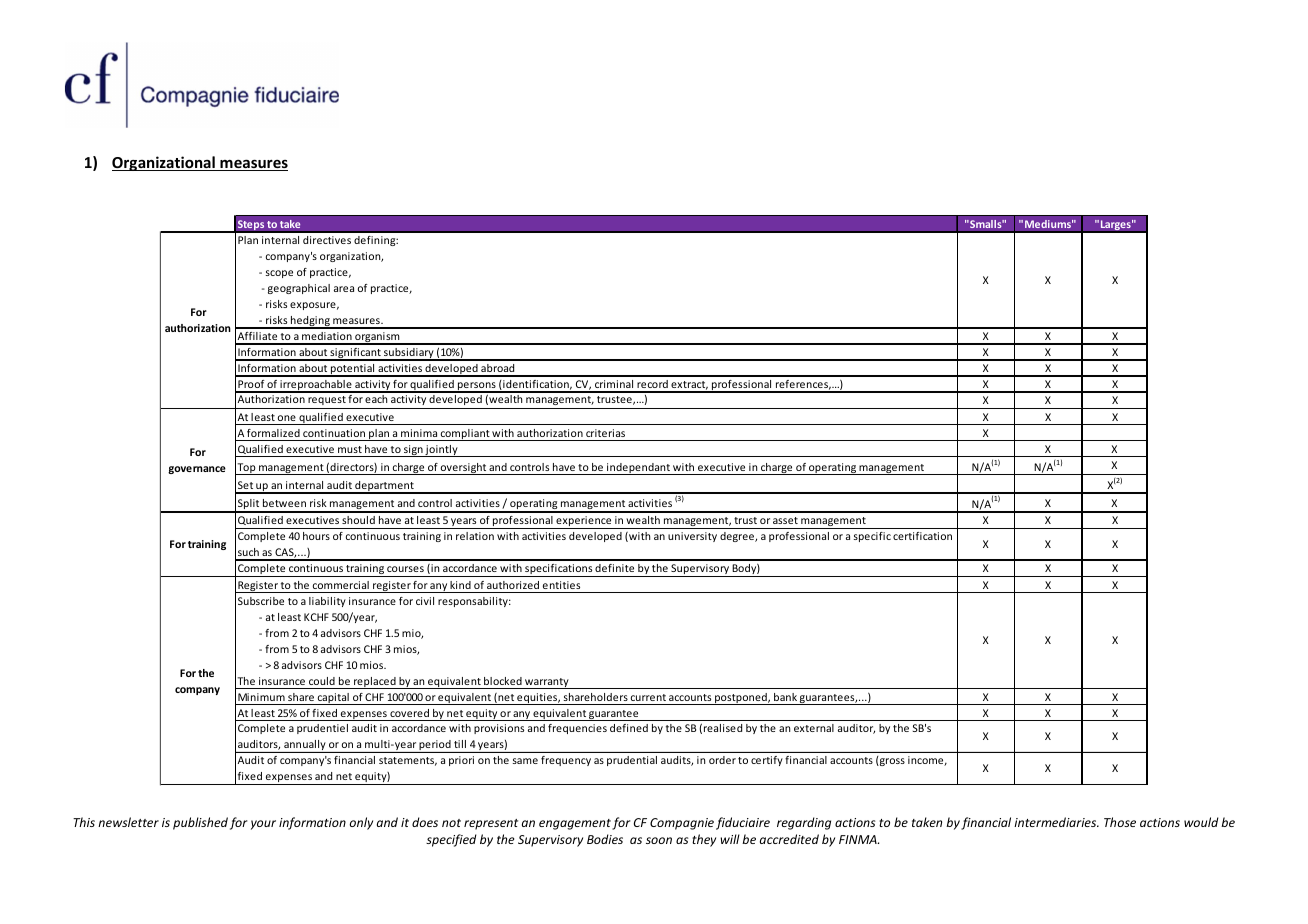 The image size is (1308, 924). I want to click on criterias, so click(605, 433).
